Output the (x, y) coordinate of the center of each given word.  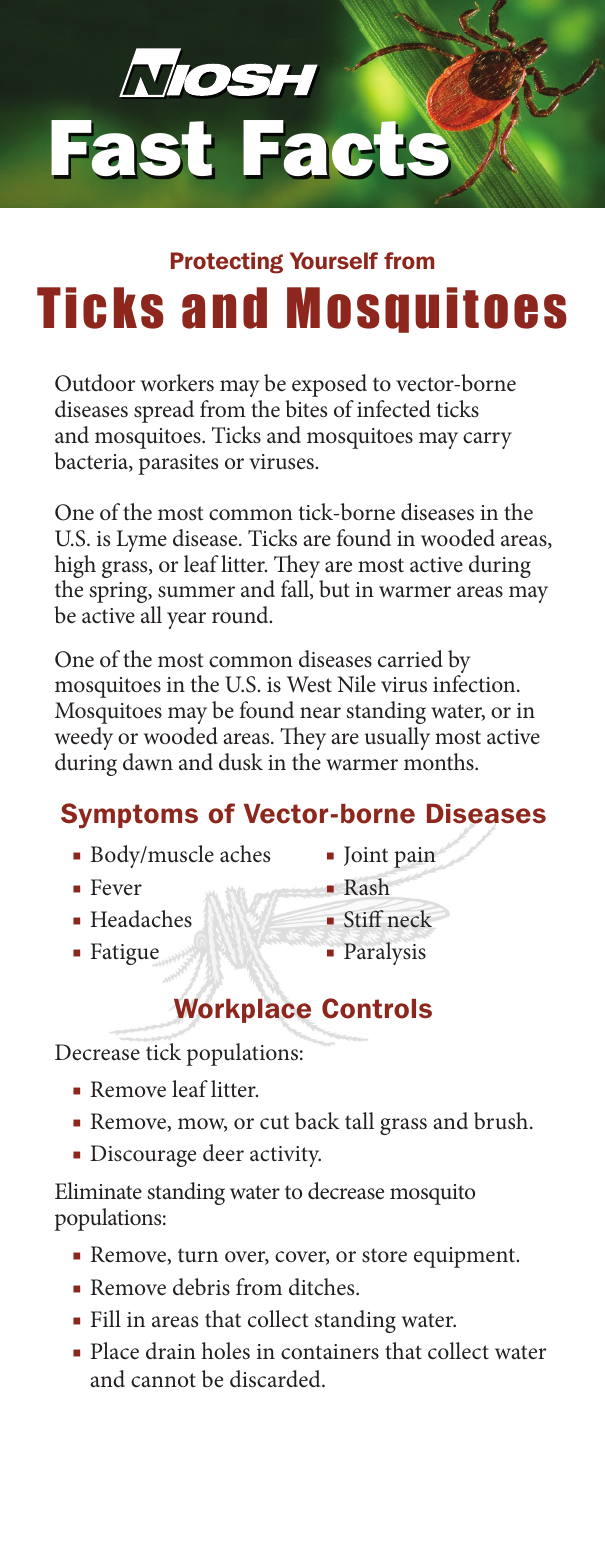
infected (394, 409)
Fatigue (125, 954)
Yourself (334, 261)
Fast (131, 148)
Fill (106, 1318)
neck (409, 919)
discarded (276, 1379)
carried (410, 659)
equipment (466, 1257)
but (334, 589)
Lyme (141, 541)
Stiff (364, 919)
